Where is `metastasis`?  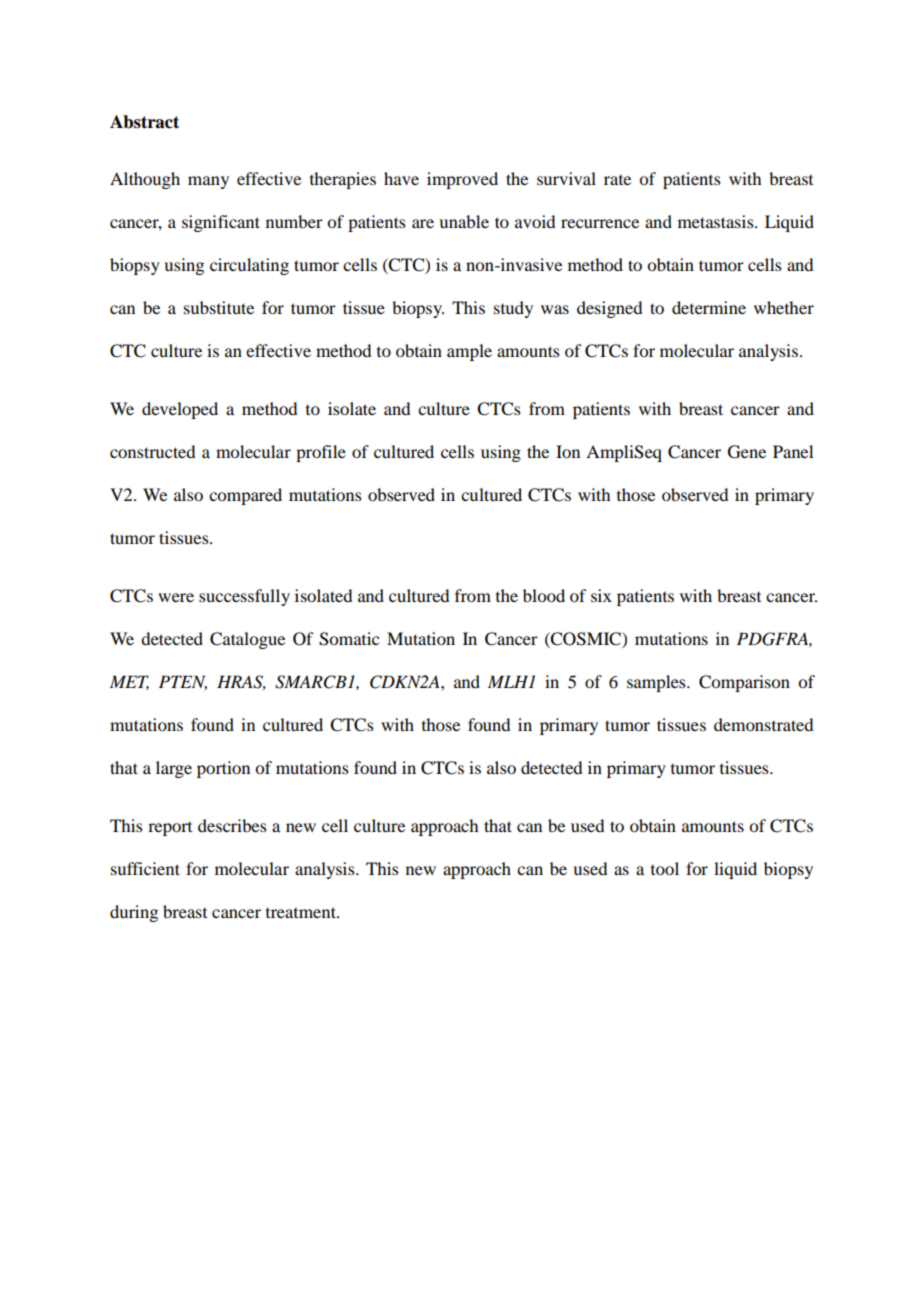
metastasis is located at coordinates (717, 221).
